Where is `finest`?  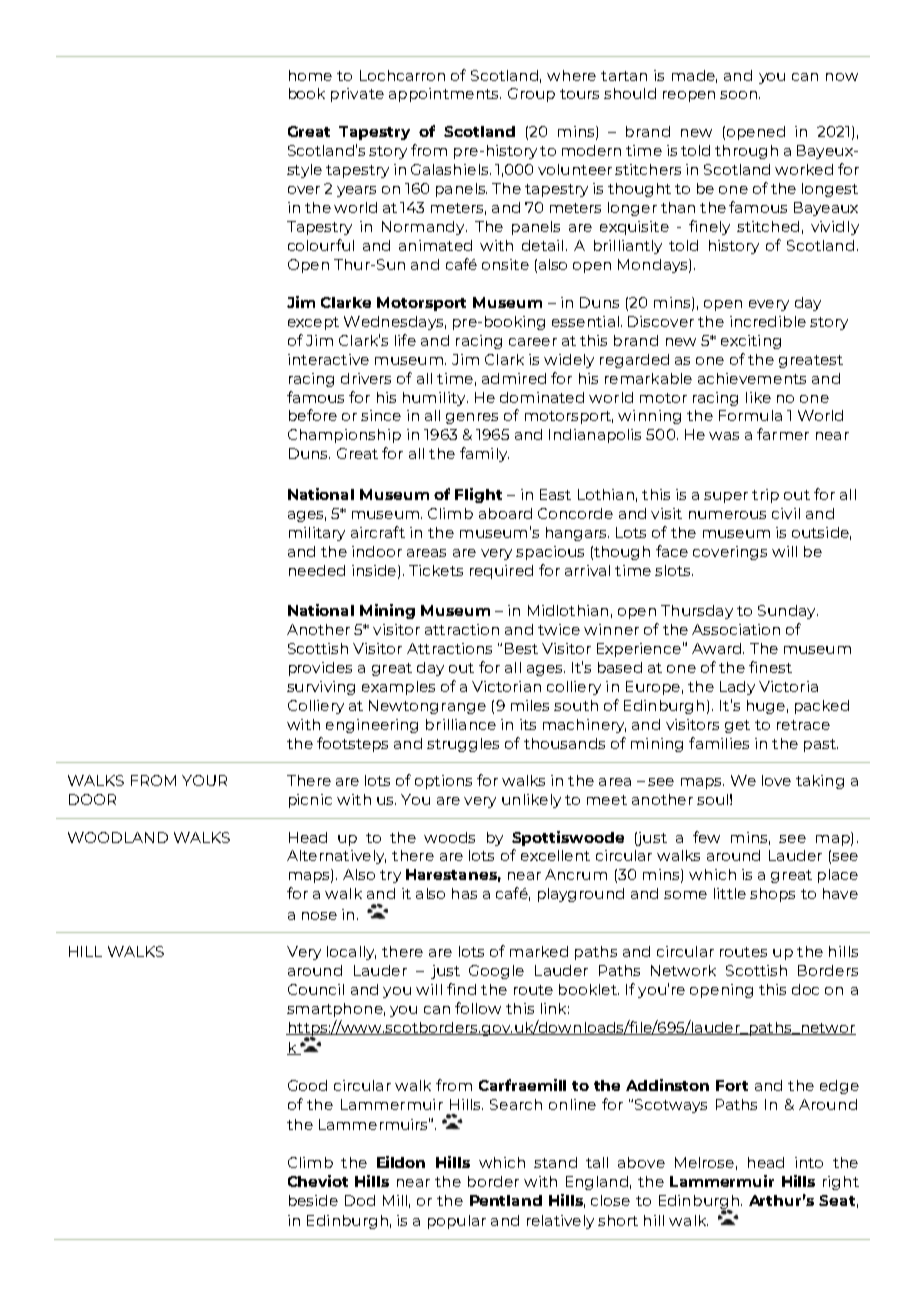
finest is located at coordinates (770, 667).
